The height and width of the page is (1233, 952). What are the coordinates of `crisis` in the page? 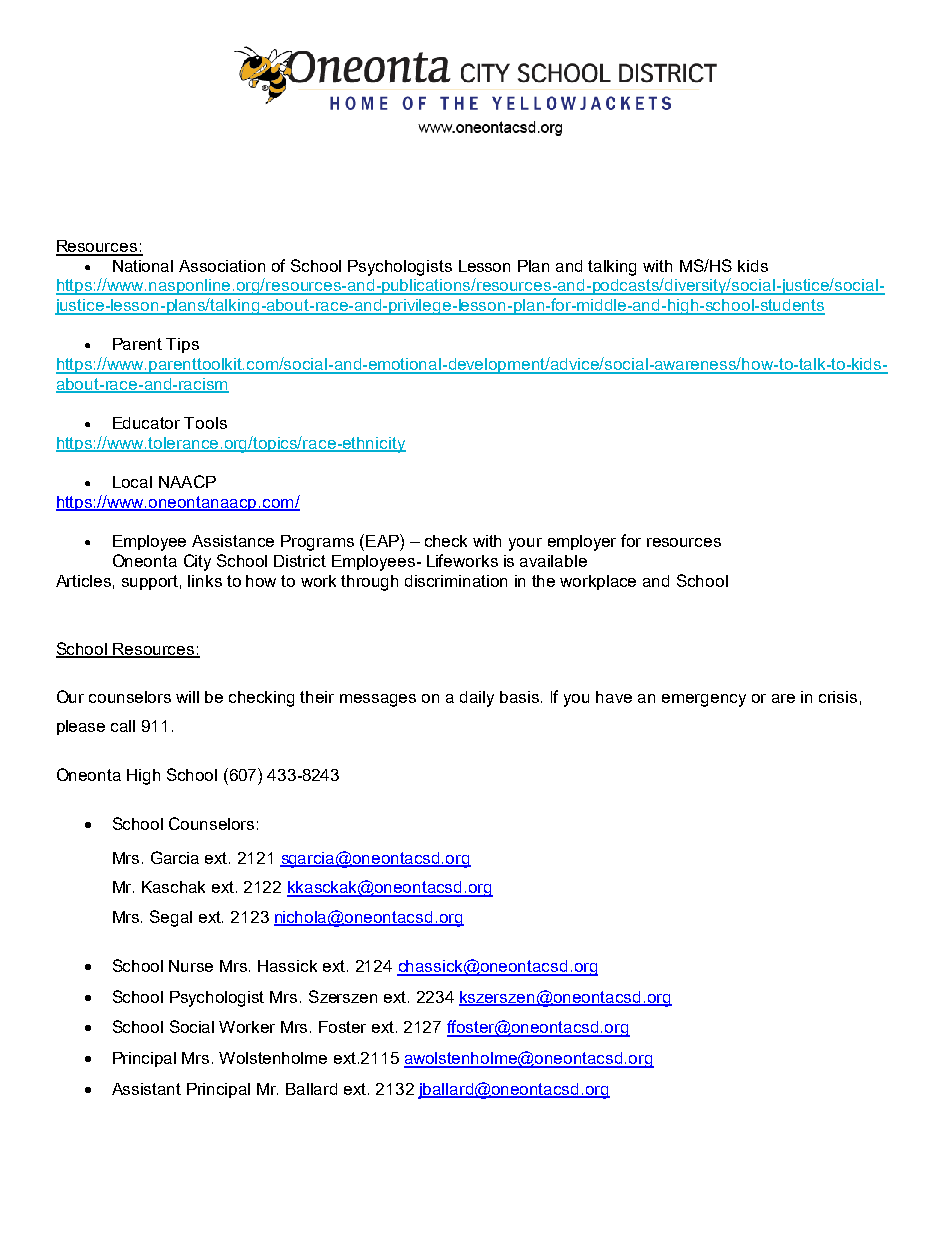 It's located at (838, 697).
